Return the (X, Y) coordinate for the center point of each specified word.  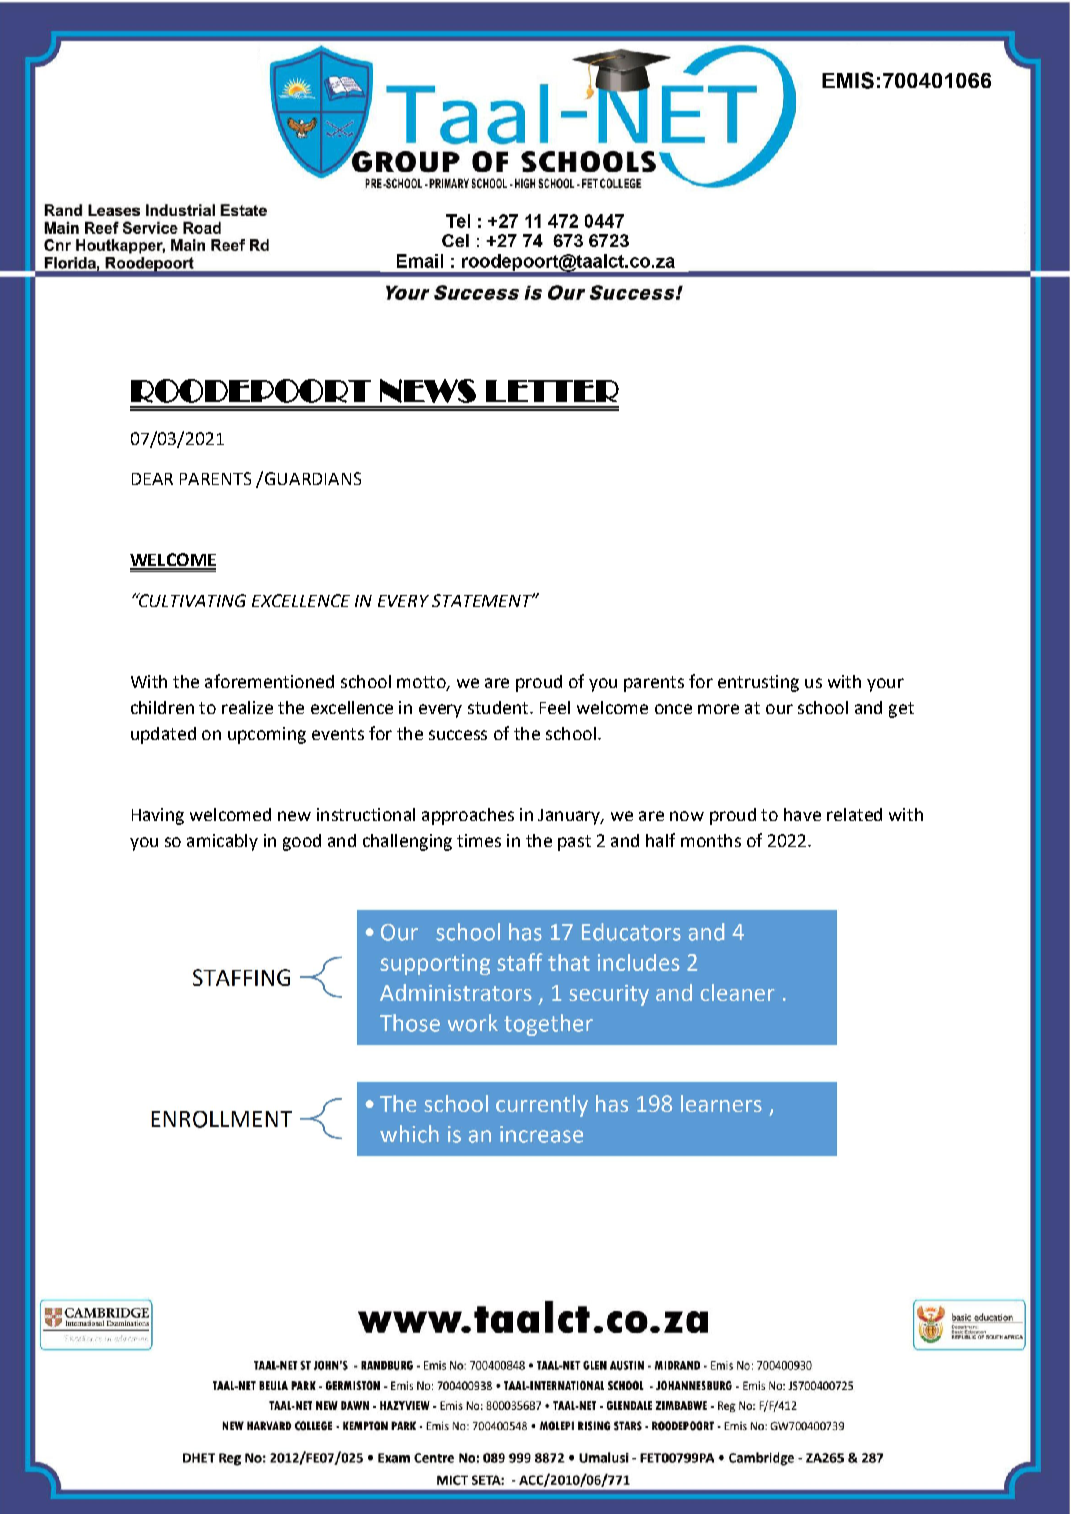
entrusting (758, 683)
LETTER (552, 391)
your (885, 685)
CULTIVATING (191, 600)
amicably (222, 842)
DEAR (152, 479)
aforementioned (269, 681)
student (499, 707)
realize (247, 707)
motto (422, 683)
